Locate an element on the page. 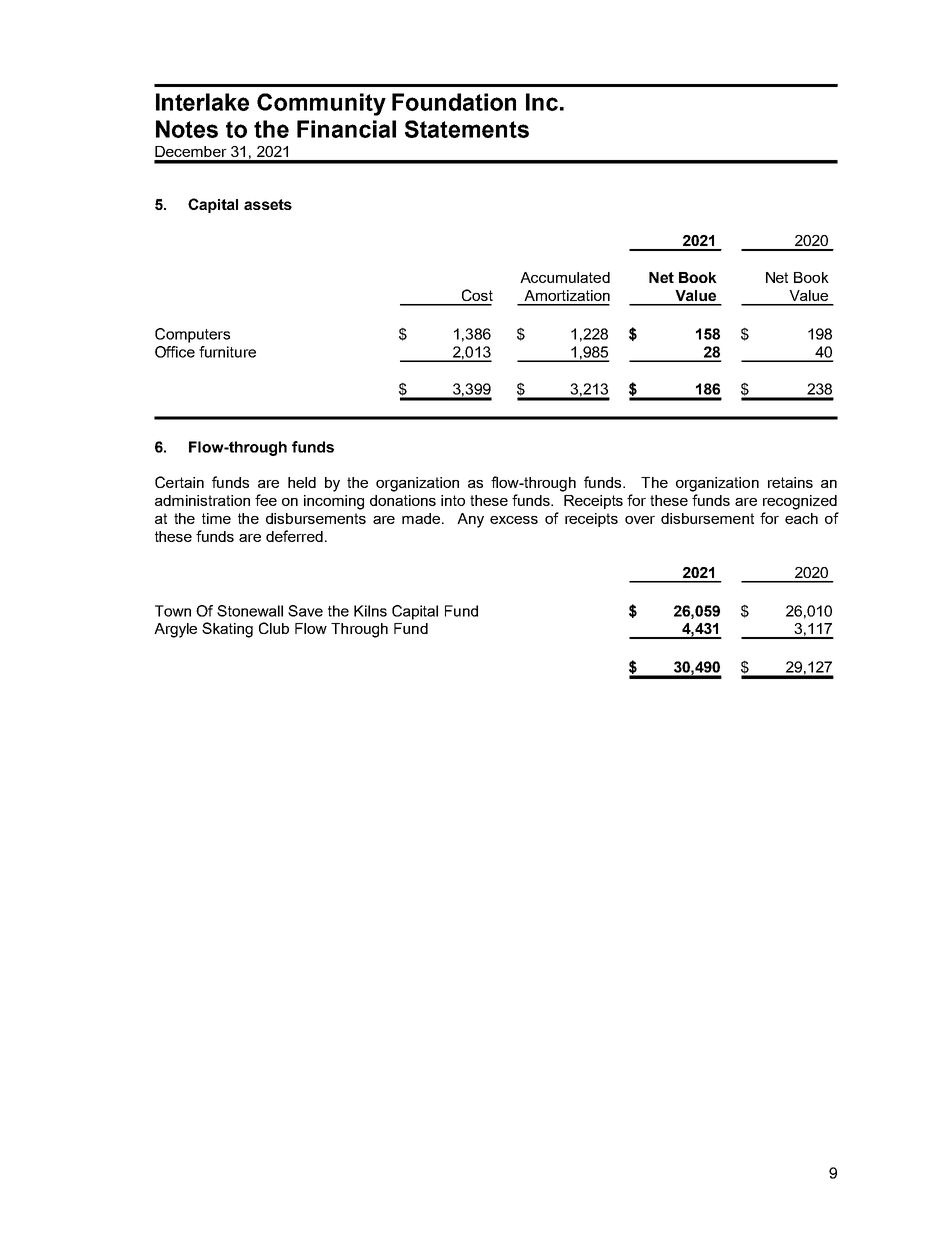 Image resolution: width=952 pixels, height=1233 pixels. Statements is located at coordinates (467, 129).
